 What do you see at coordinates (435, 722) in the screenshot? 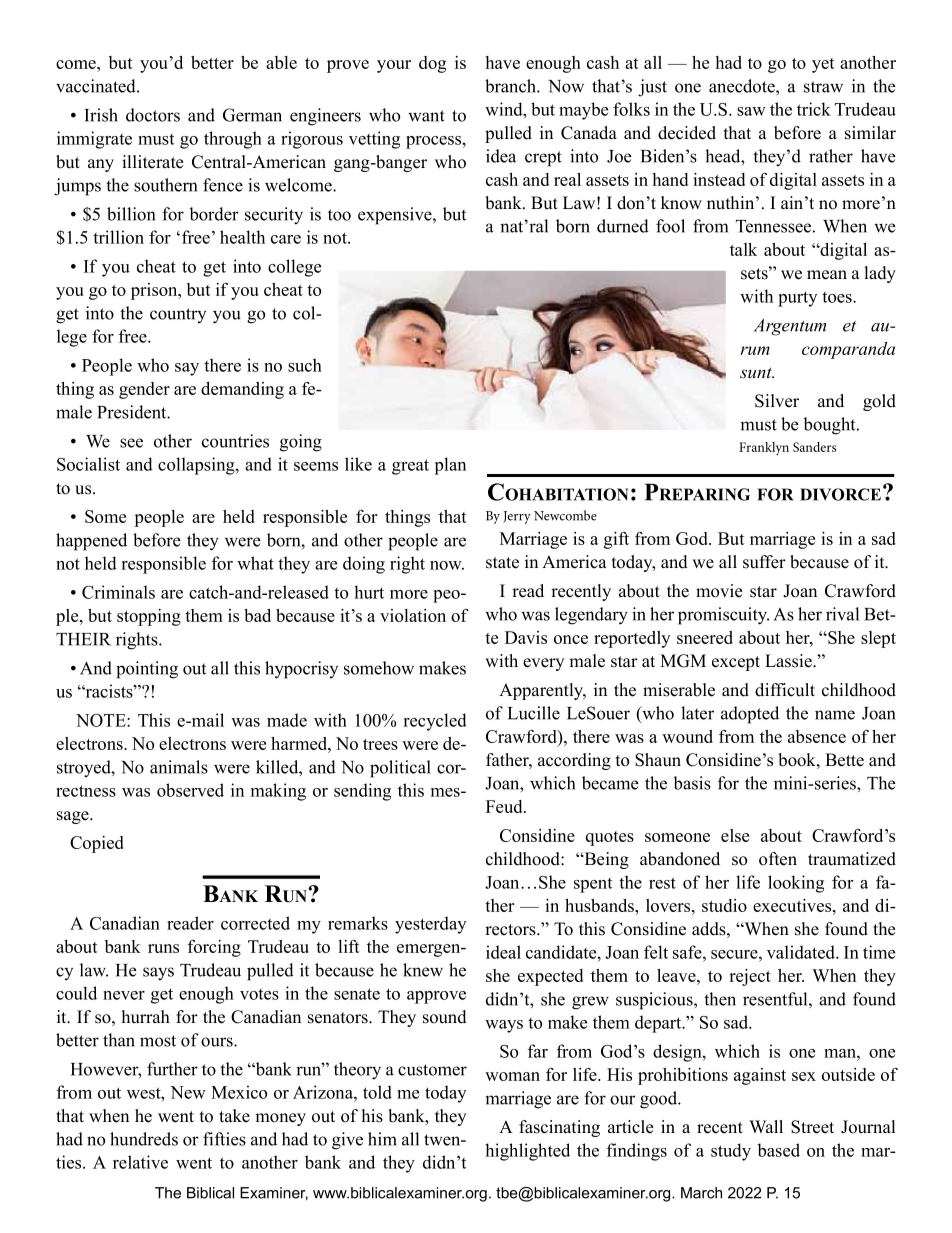
I see `recycled` at bounding box center [435, 722].
